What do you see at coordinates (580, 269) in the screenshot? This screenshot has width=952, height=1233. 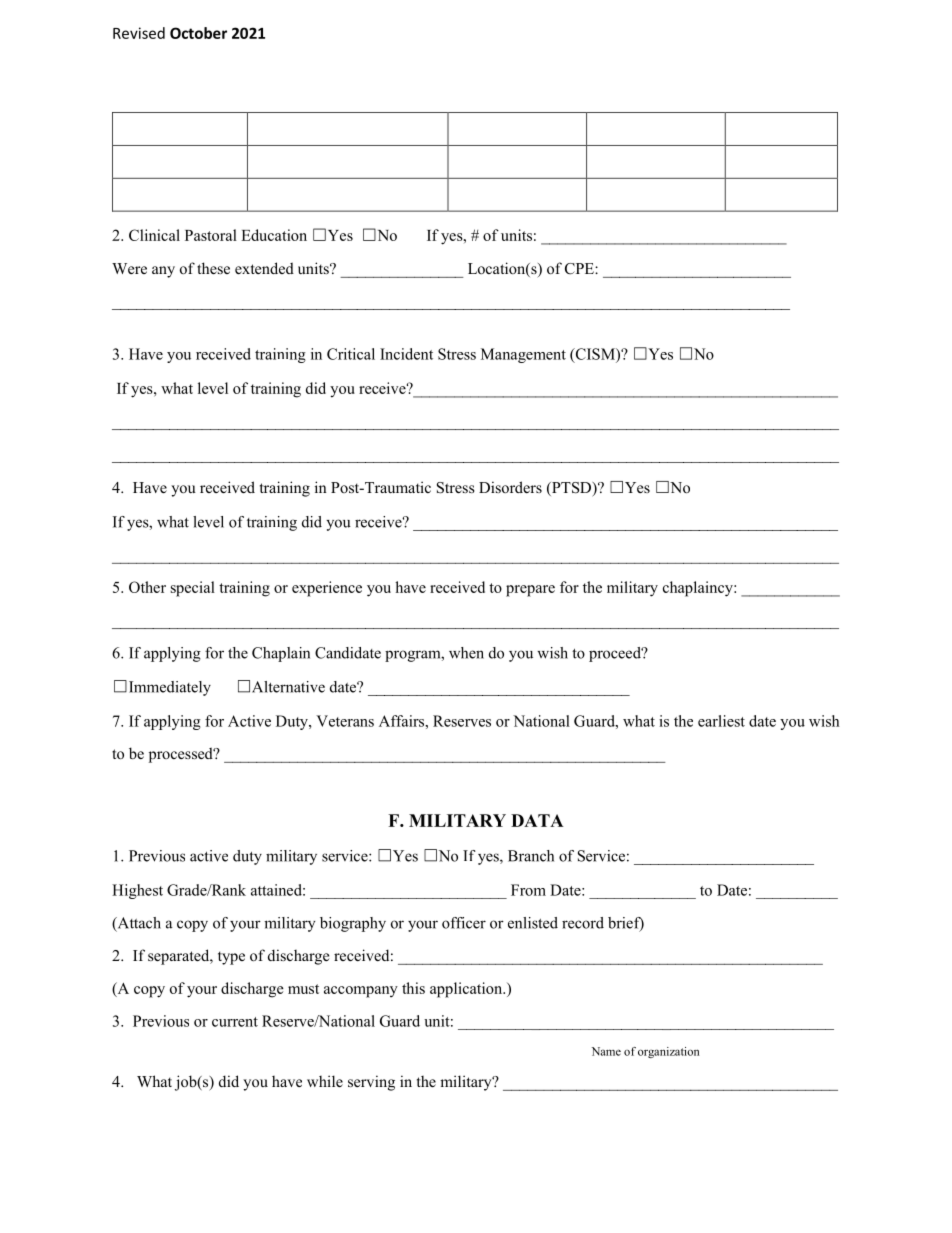 I see `CPE` at bounding box center [580, 269].
